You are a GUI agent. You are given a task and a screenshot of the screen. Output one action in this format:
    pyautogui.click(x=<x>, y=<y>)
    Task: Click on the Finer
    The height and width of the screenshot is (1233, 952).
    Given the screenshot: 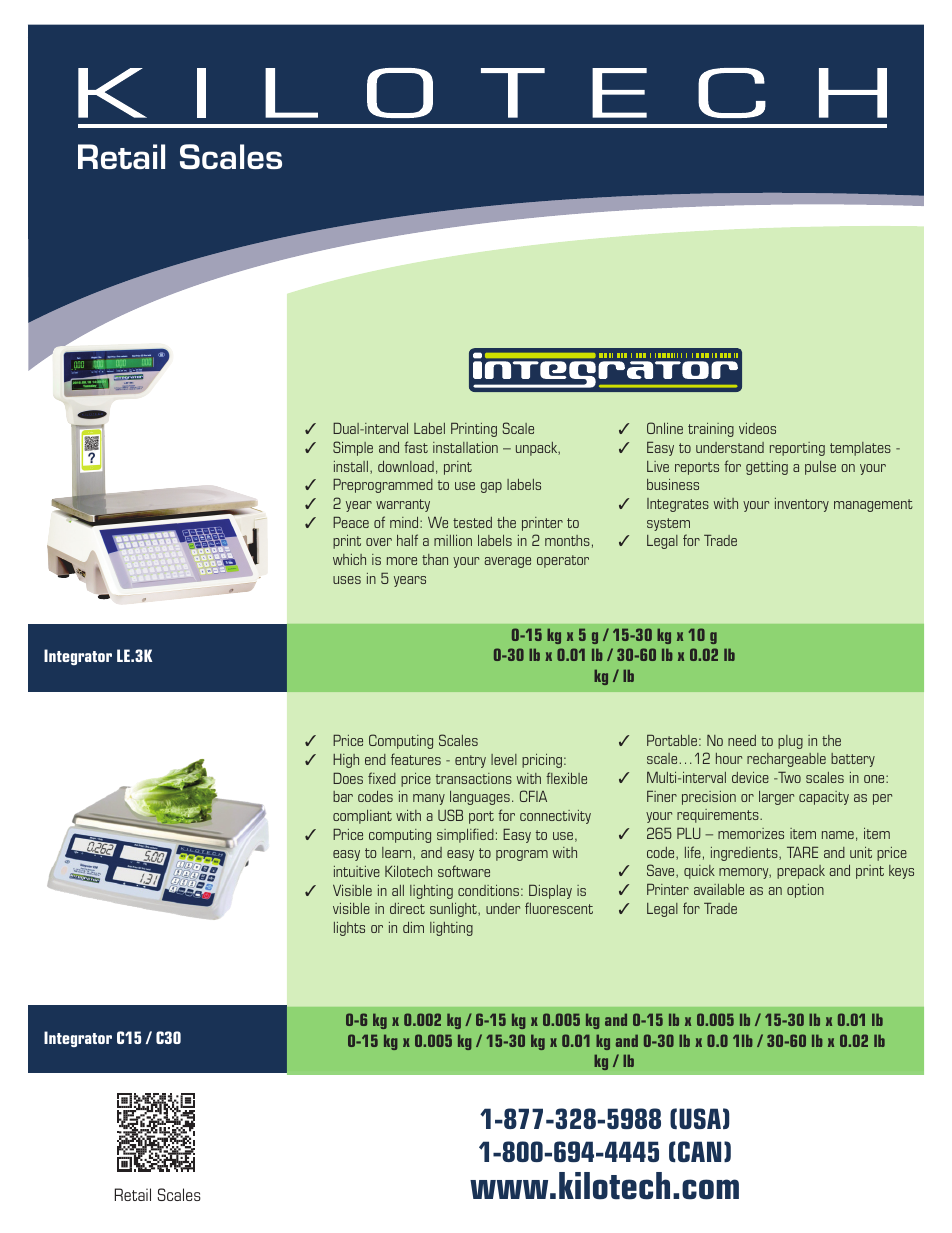 What is the action you would take?
    pyautogui.click(x=662, y=796)
